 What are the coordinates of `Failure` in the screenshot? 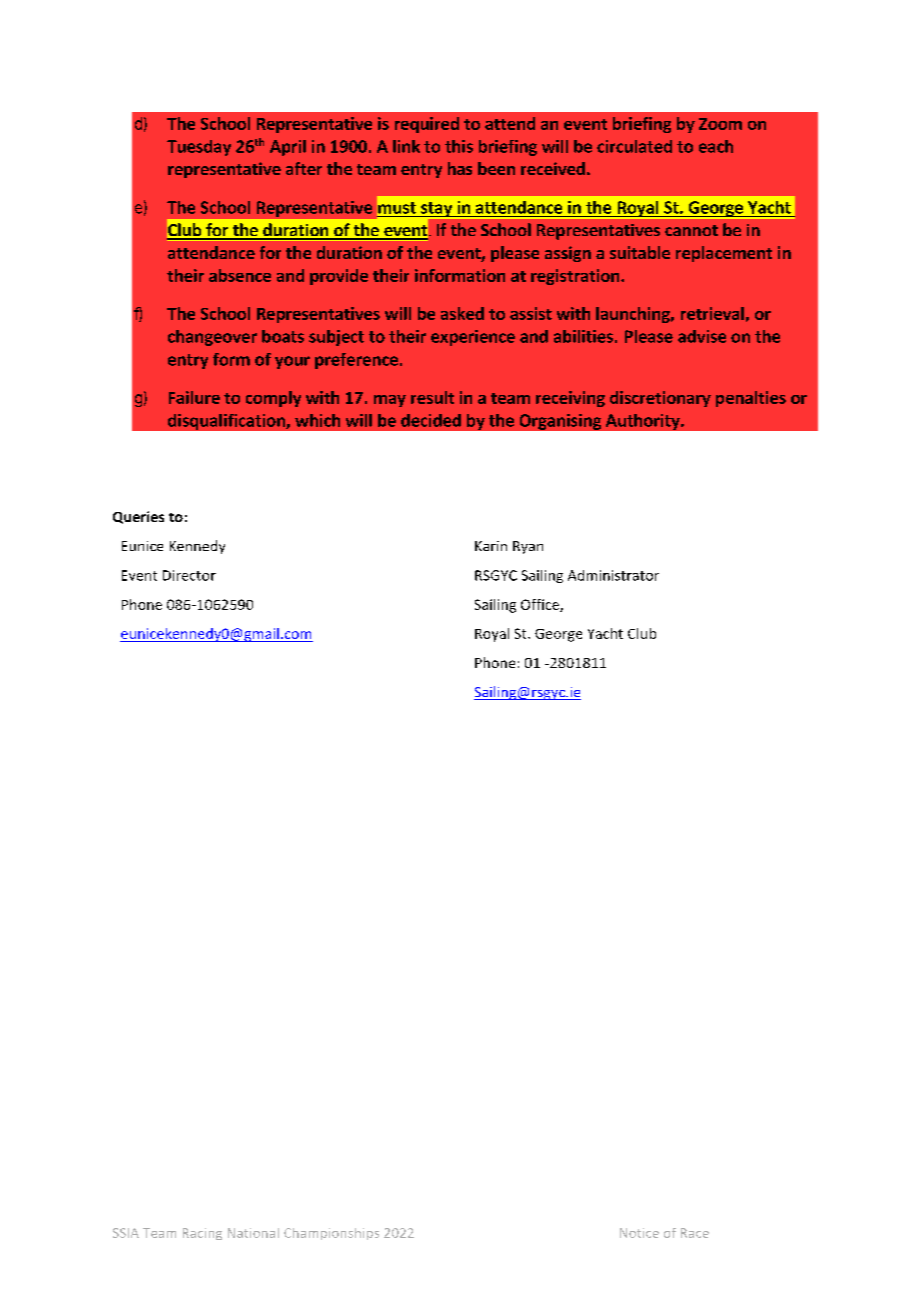 It's located at (194, 397).
